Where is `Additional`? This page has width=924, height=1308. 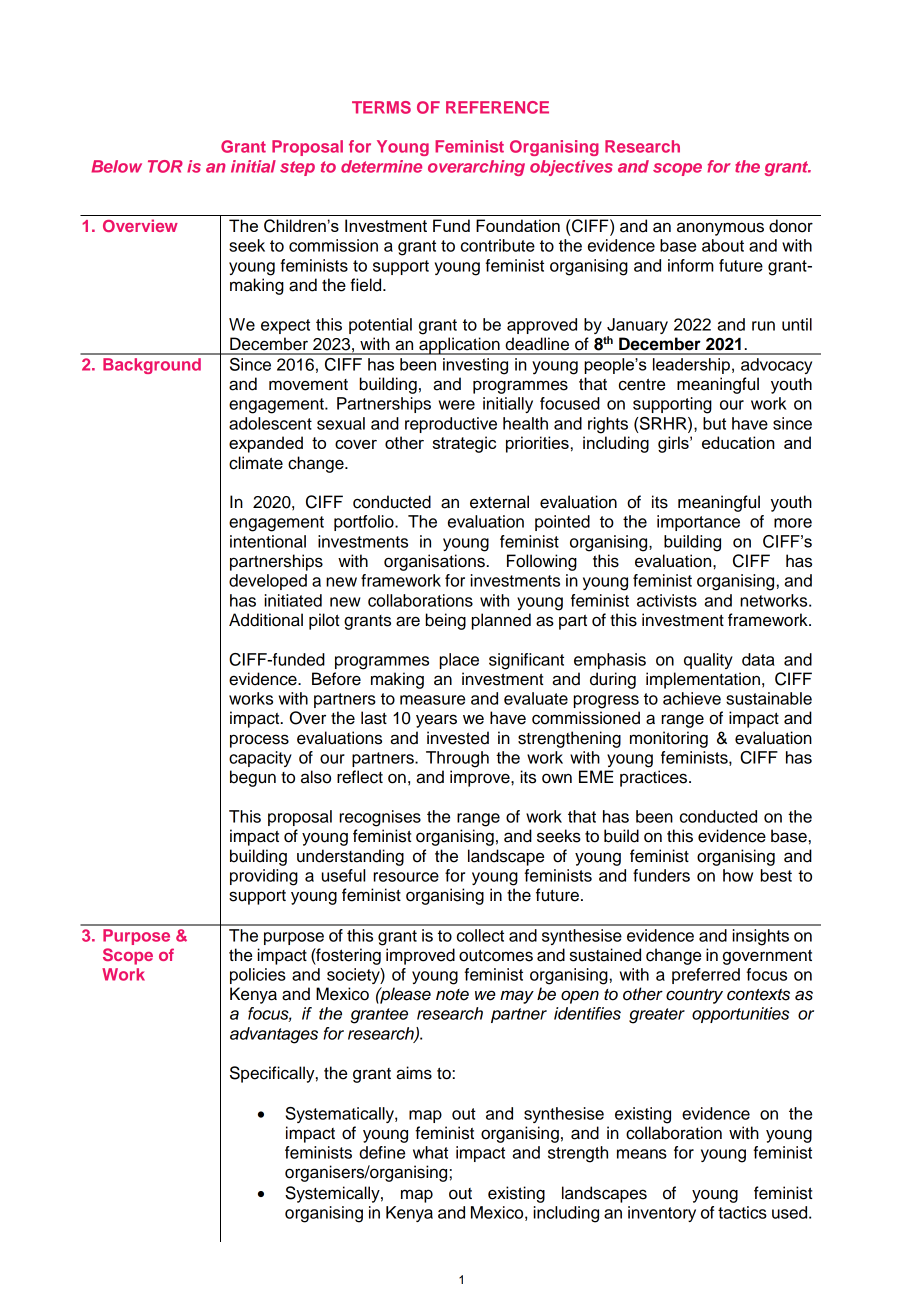
Additional is located at coordinates (266, 620).
